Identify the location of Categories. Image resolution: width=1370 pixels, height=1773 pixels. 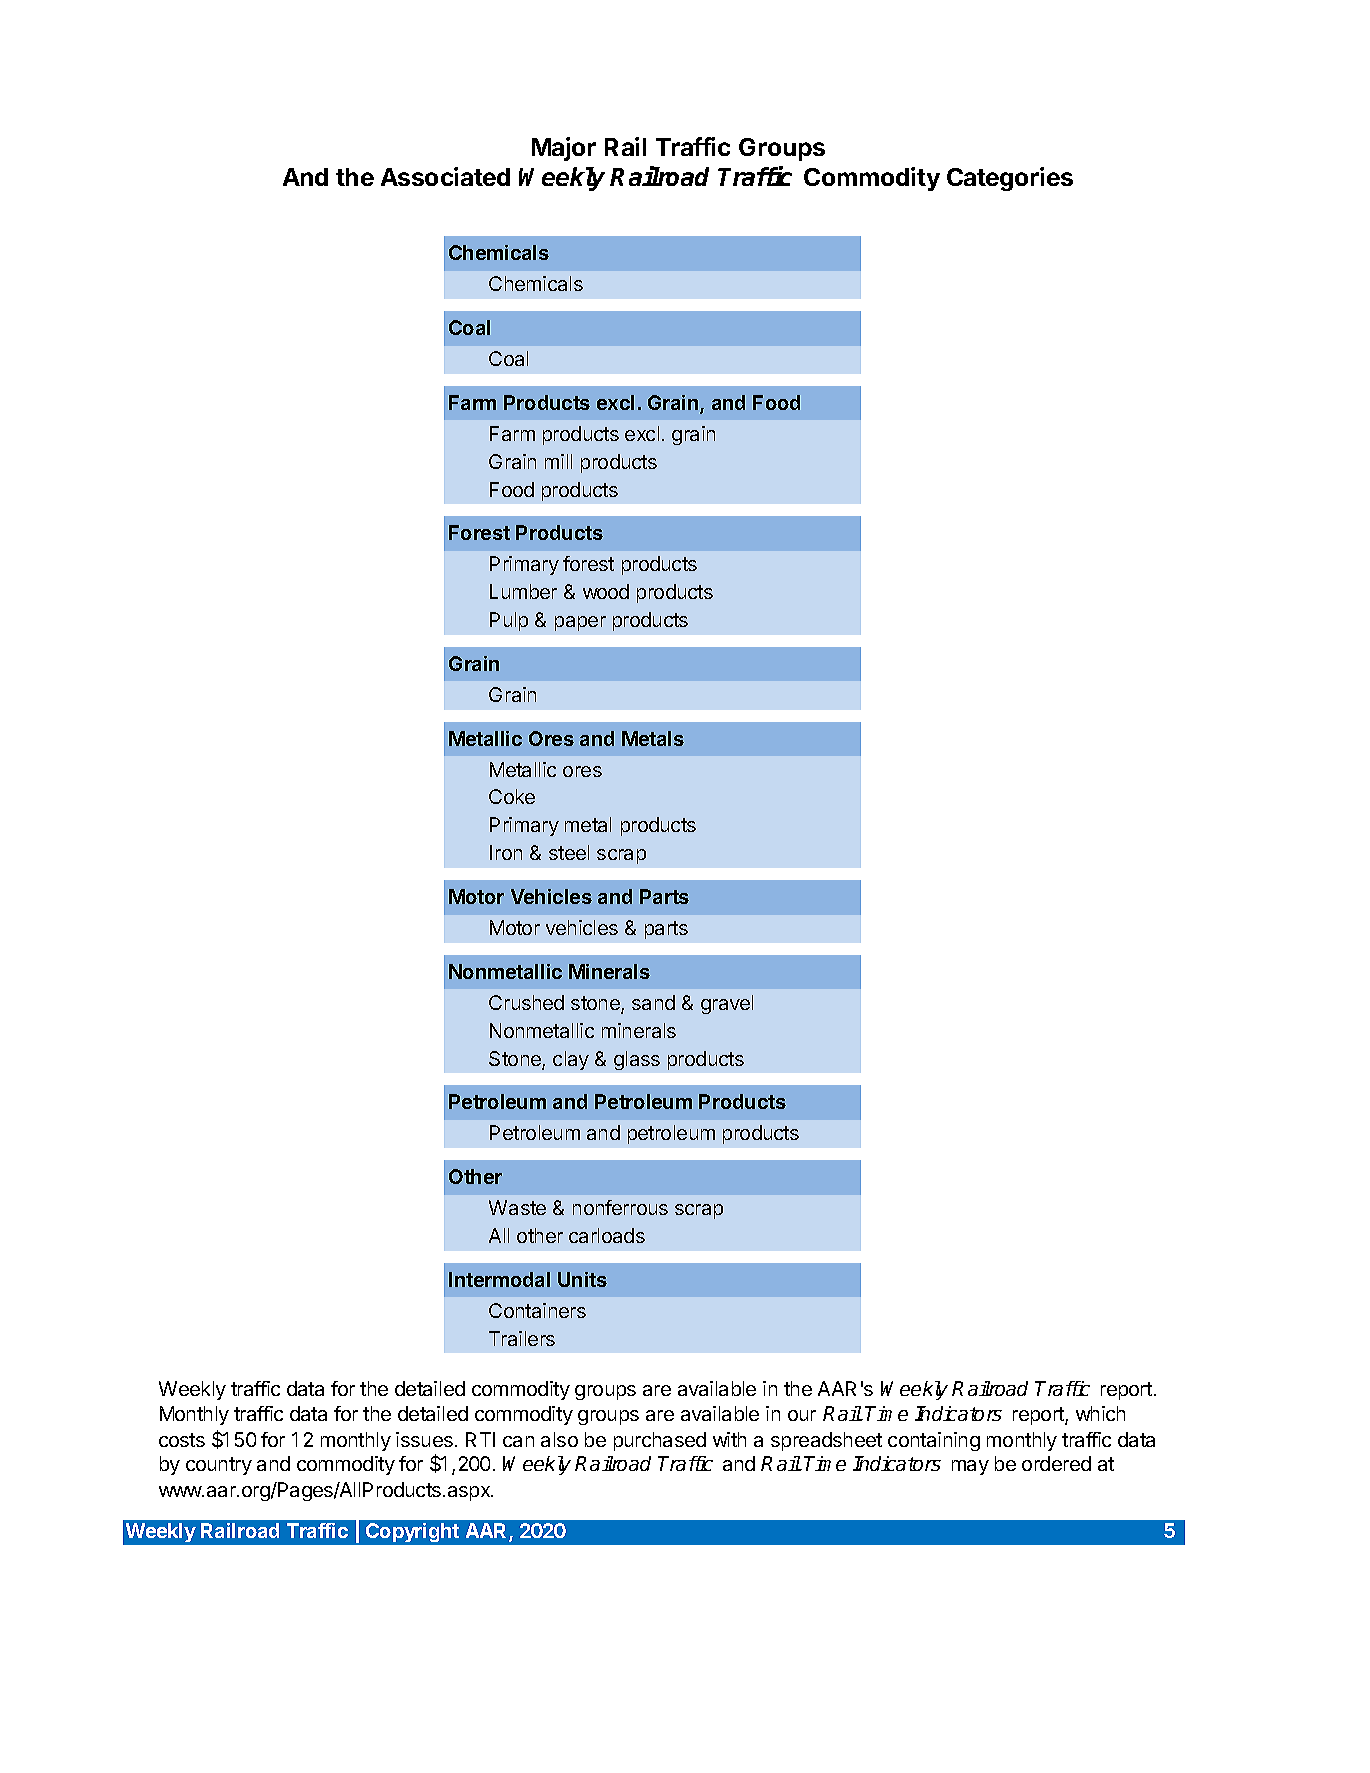
(1010, 179).
